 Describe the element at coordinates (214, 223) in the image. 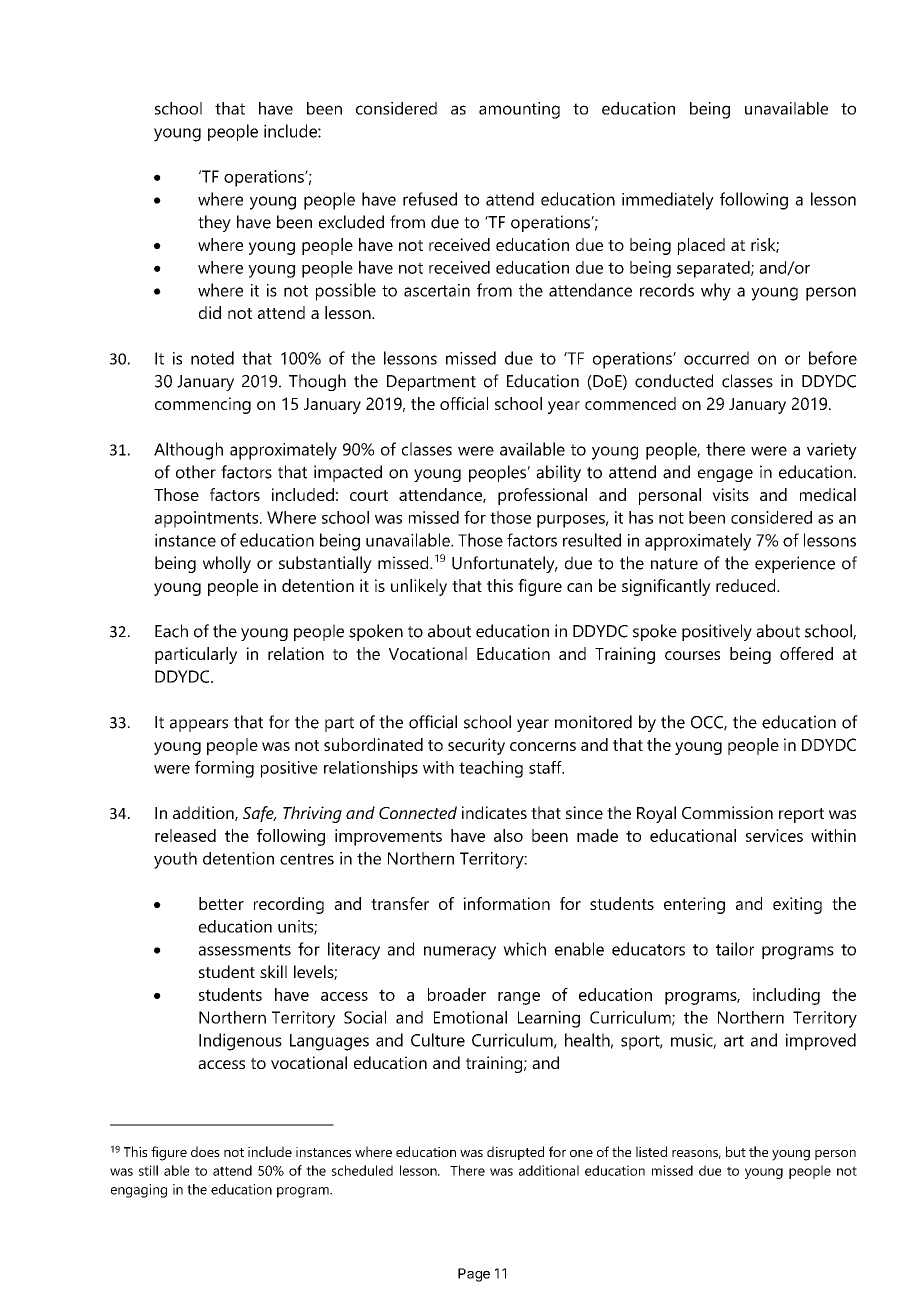

I see `they` at that location.
